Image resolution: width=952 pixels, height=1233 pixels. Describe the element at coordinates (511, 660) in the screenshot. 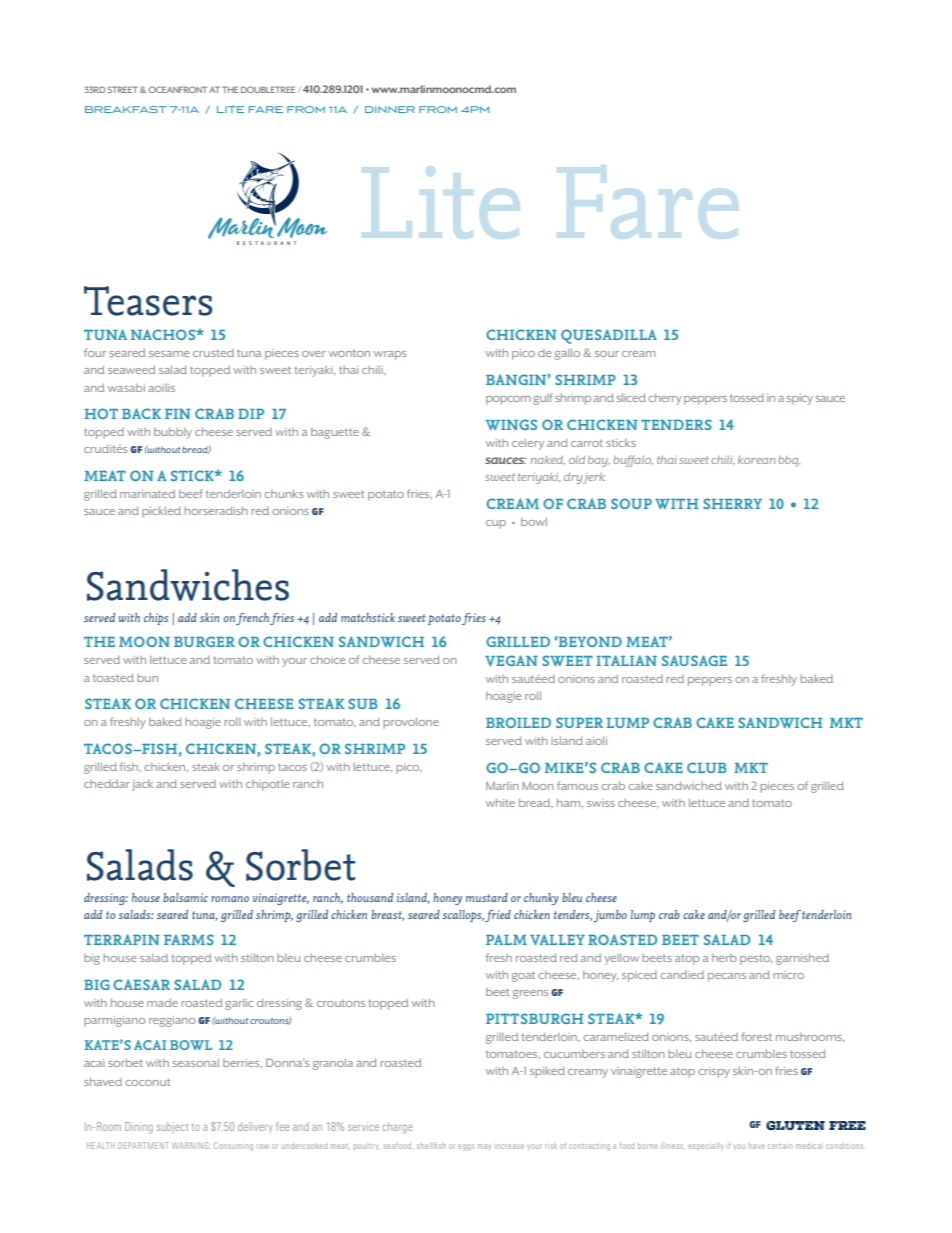

I see `VEGAN` at that location.
